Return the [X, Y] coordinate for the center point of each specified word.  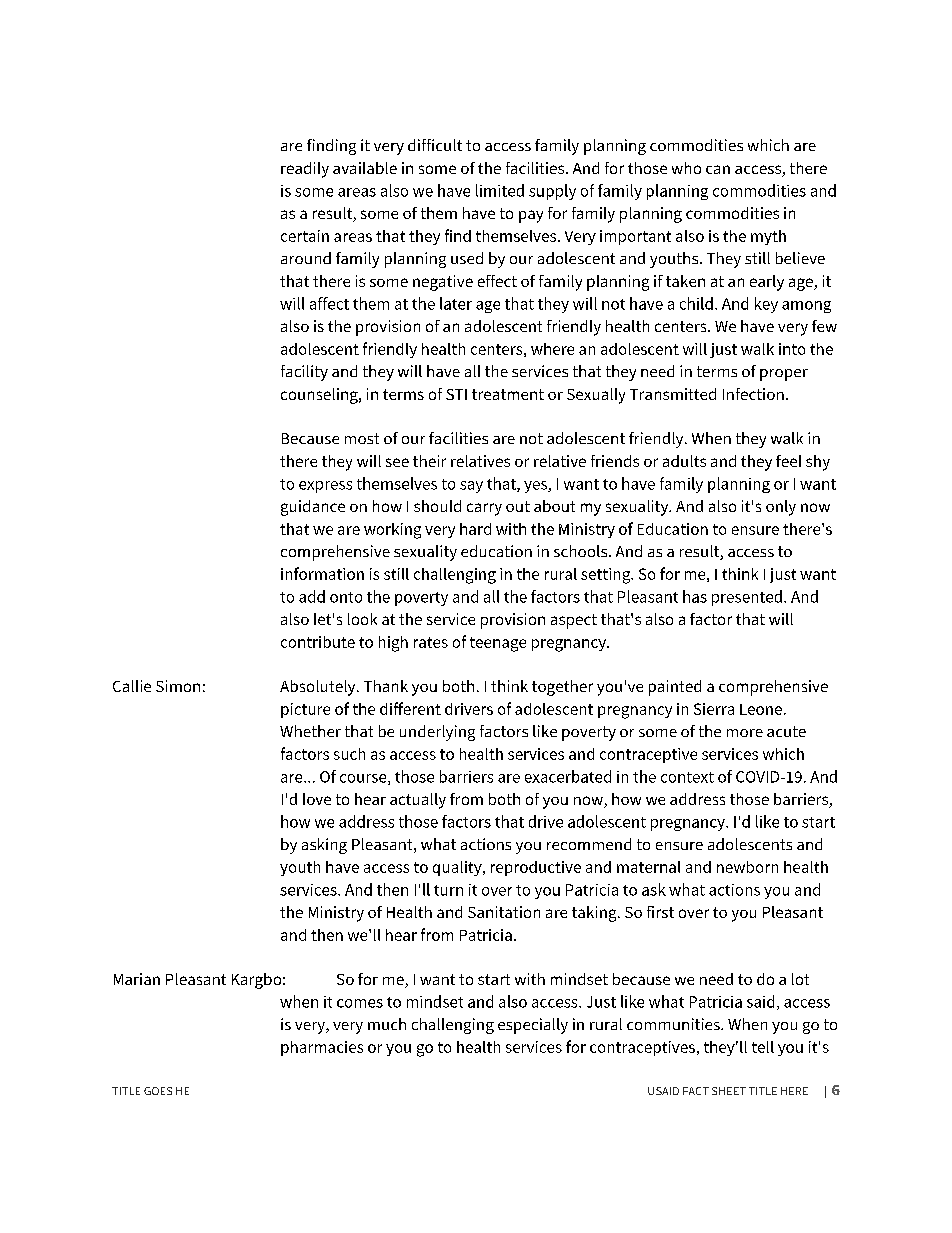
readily [305, 170]
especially [533, 1026]
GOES [158, 1091]
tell [763, 1047]
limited [500, 190]
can [718, 169]
